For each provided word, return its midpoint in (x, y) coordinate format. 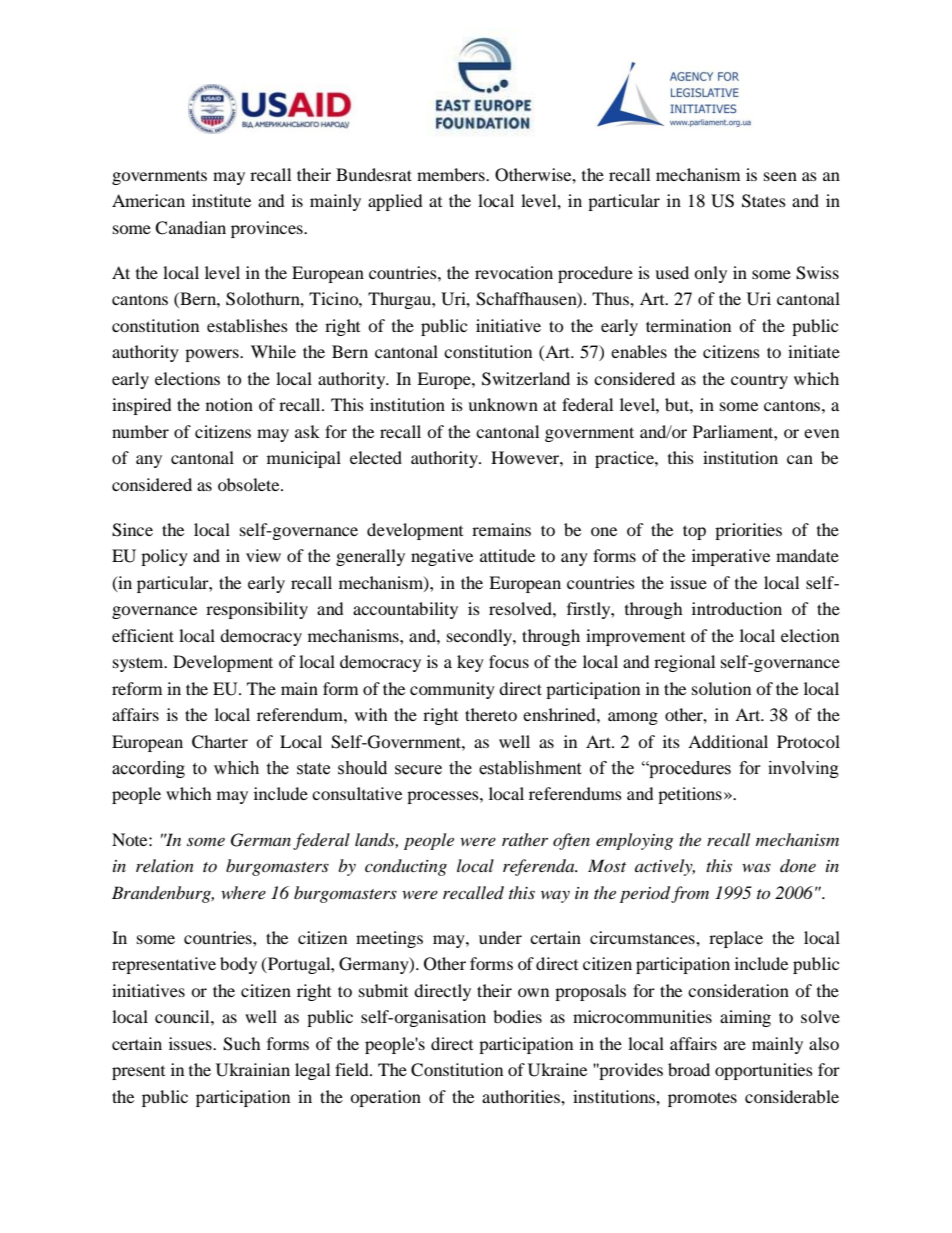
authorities (522, 1096)
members (452, 174)
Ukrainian (253, 1070)
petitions (690, 795)
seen (780, 176)
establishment (530, 768)
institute (221, 200)
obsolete (250, 484)
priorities (748, 531)
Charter (220, 742)
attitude (507, 555)
